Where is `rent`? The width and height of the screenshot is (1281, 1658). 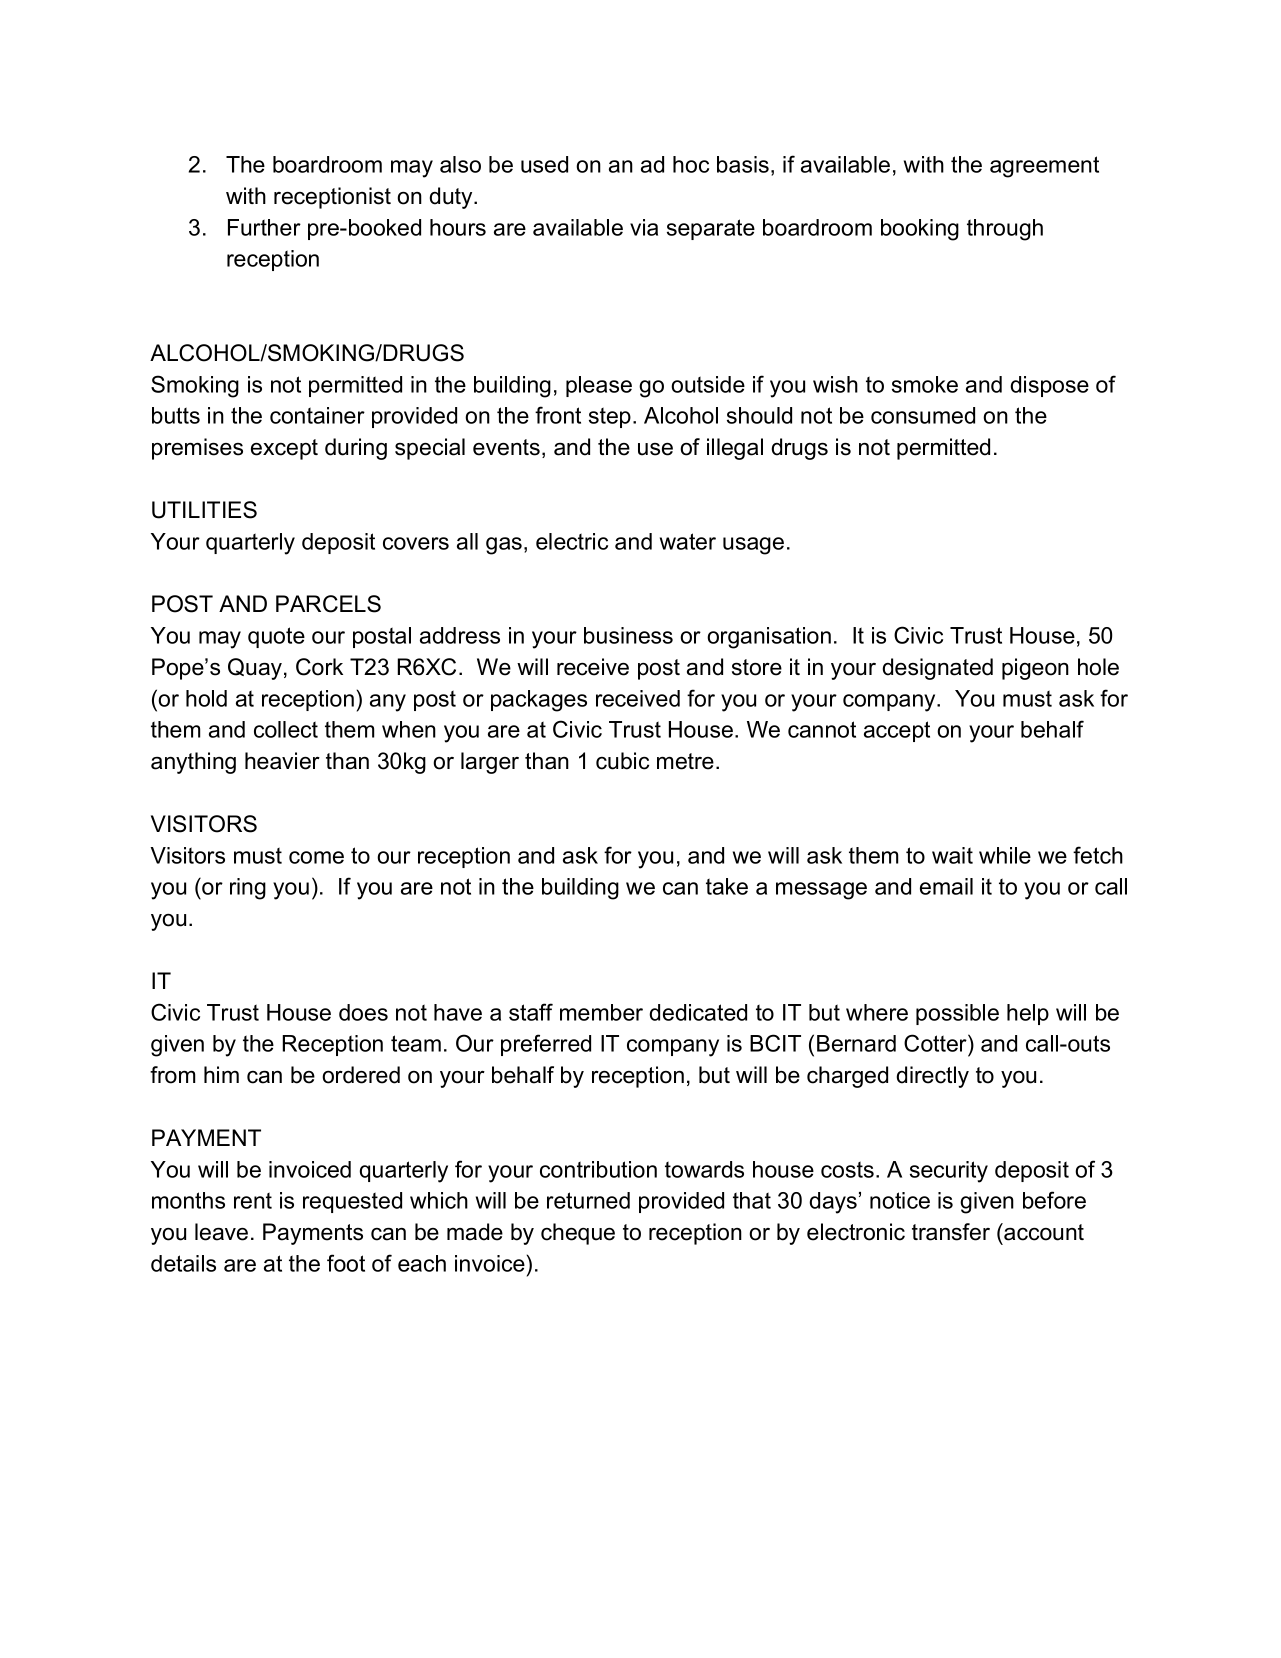 rent is located at coordinates (253, 1200).
